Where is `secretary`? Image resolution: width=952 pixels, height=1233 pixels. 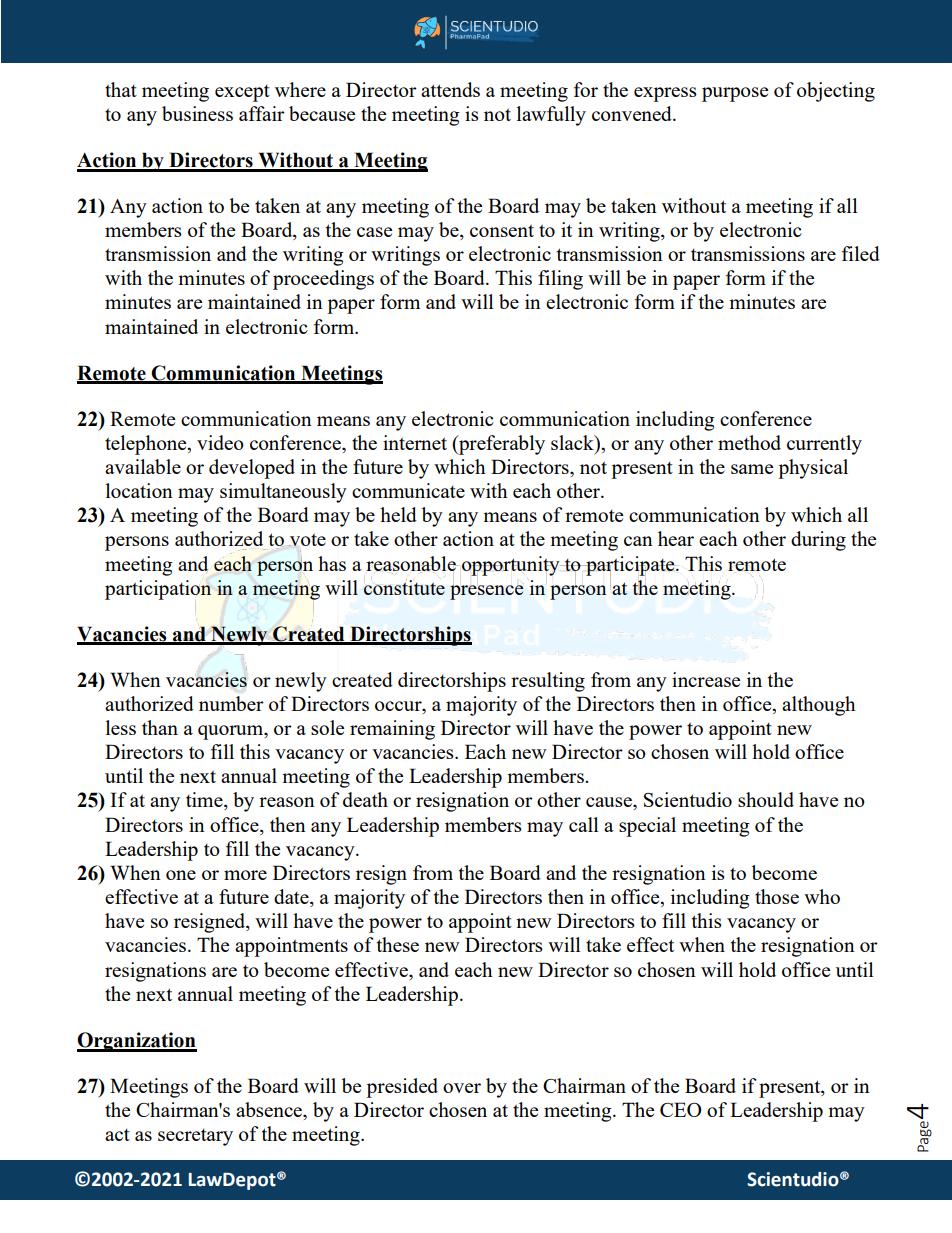
secretary is located at coordinates (195, 1137).
